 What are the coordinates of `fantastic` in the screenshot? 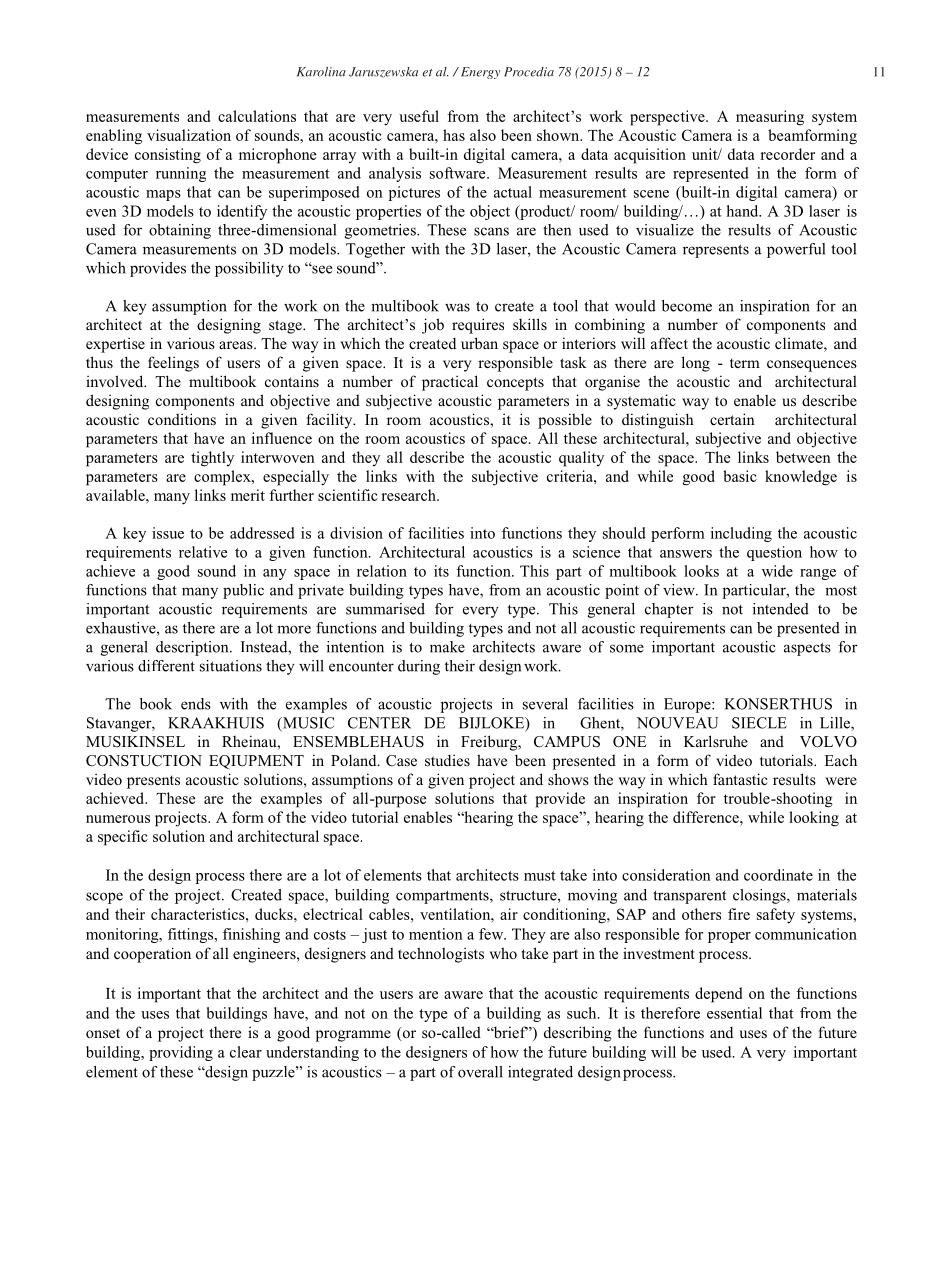 It's located at (740, 779).
